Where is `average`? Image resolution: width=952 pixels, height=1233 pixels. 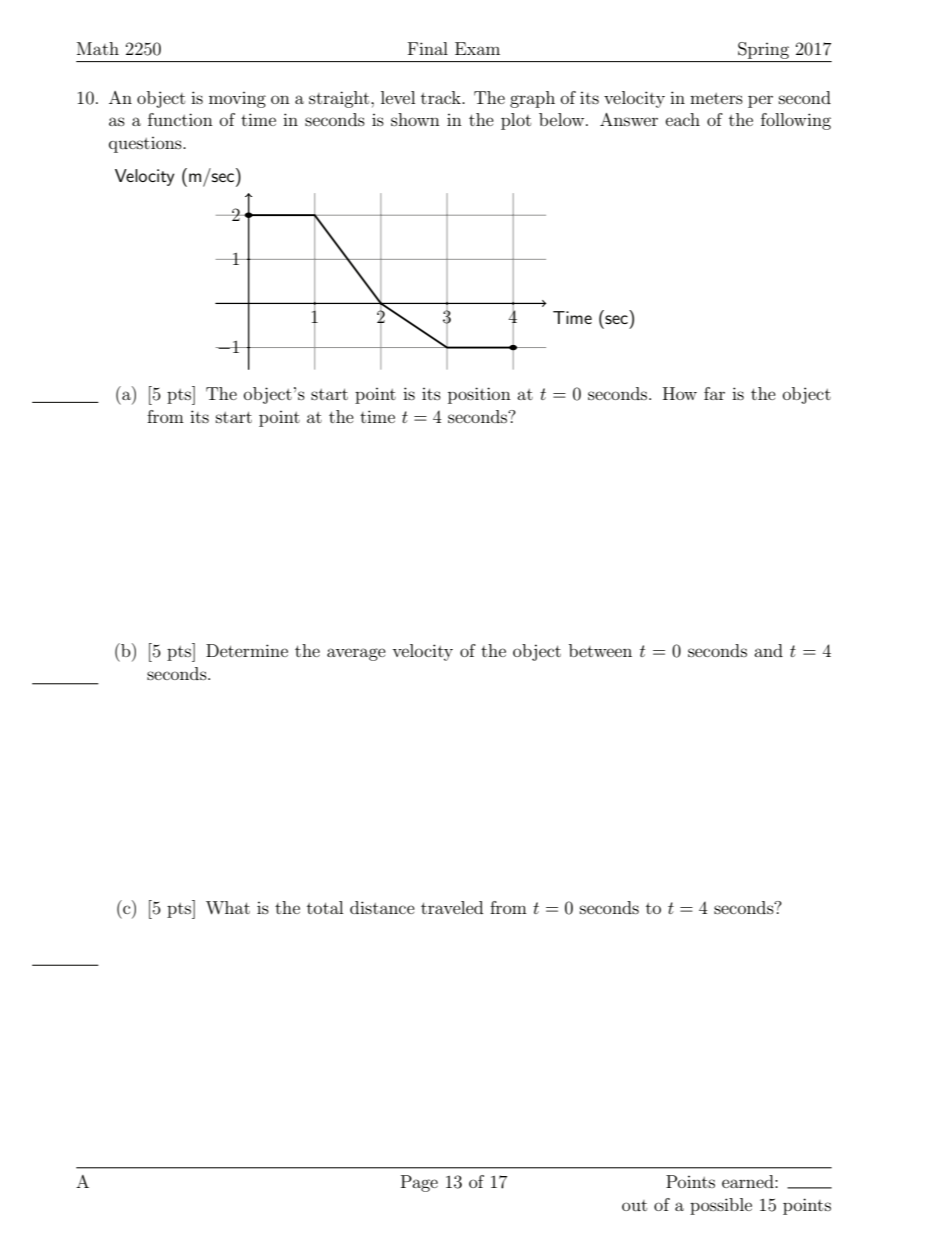 average is located at coordinates (356, 654).
